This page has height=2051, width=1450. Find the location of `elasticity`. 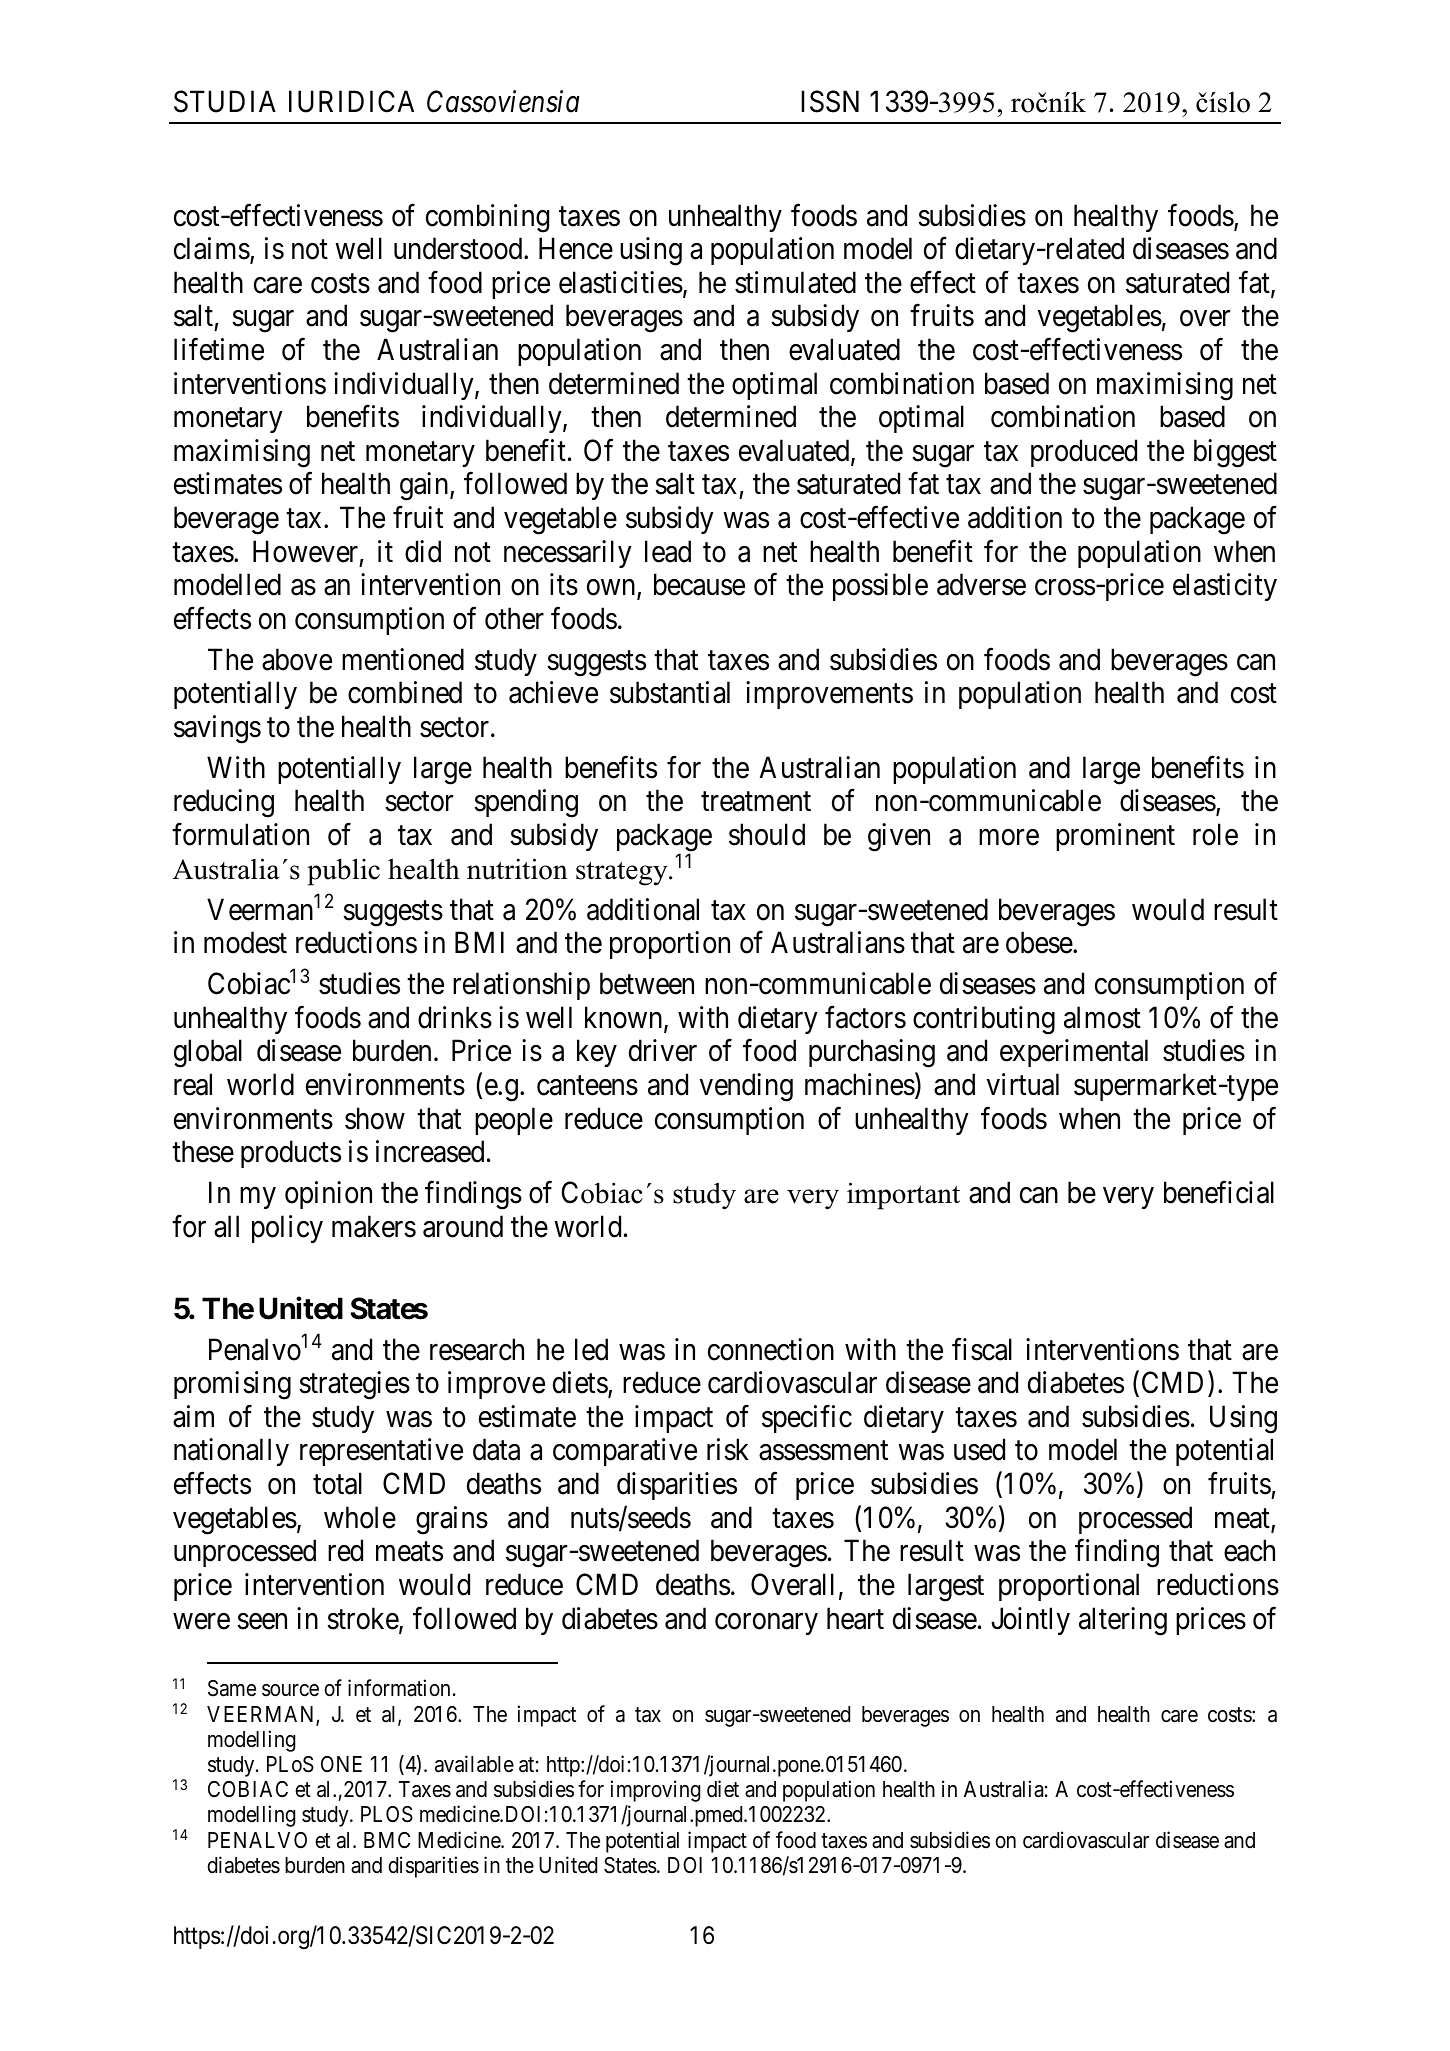

elasticity is located at coordinates (1225, 587).
